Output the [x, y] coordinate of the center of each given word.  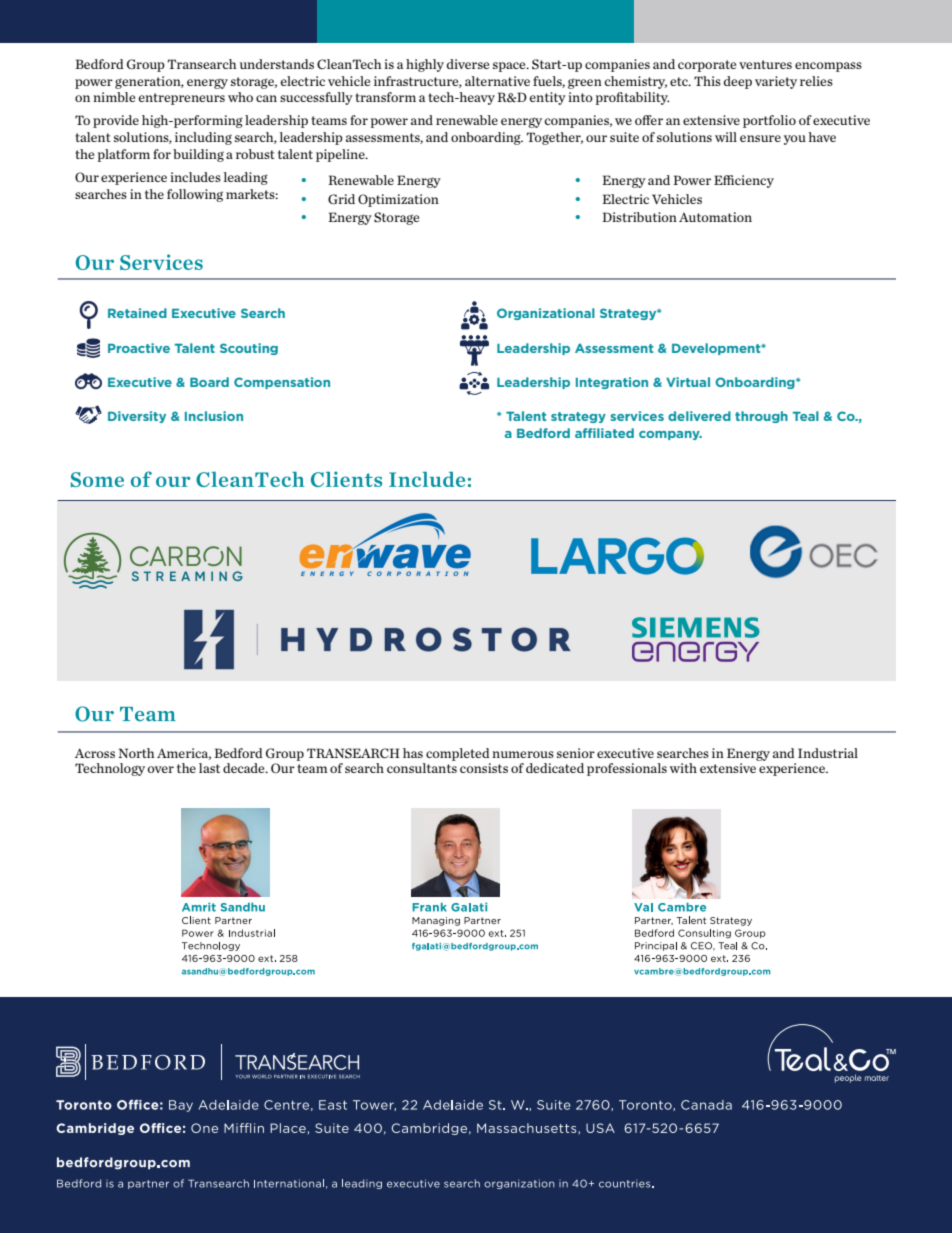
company [670, 435]
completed [458, 754]
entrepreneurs [182, 99]
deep [738, 82]
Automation [715, 217]
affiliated [604, 433]
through [761, 417]
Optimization [398, 200]
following [195, 195]
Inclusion [214, 416]
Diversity [137, 417]
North [136, 753]
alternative [497, 81]
